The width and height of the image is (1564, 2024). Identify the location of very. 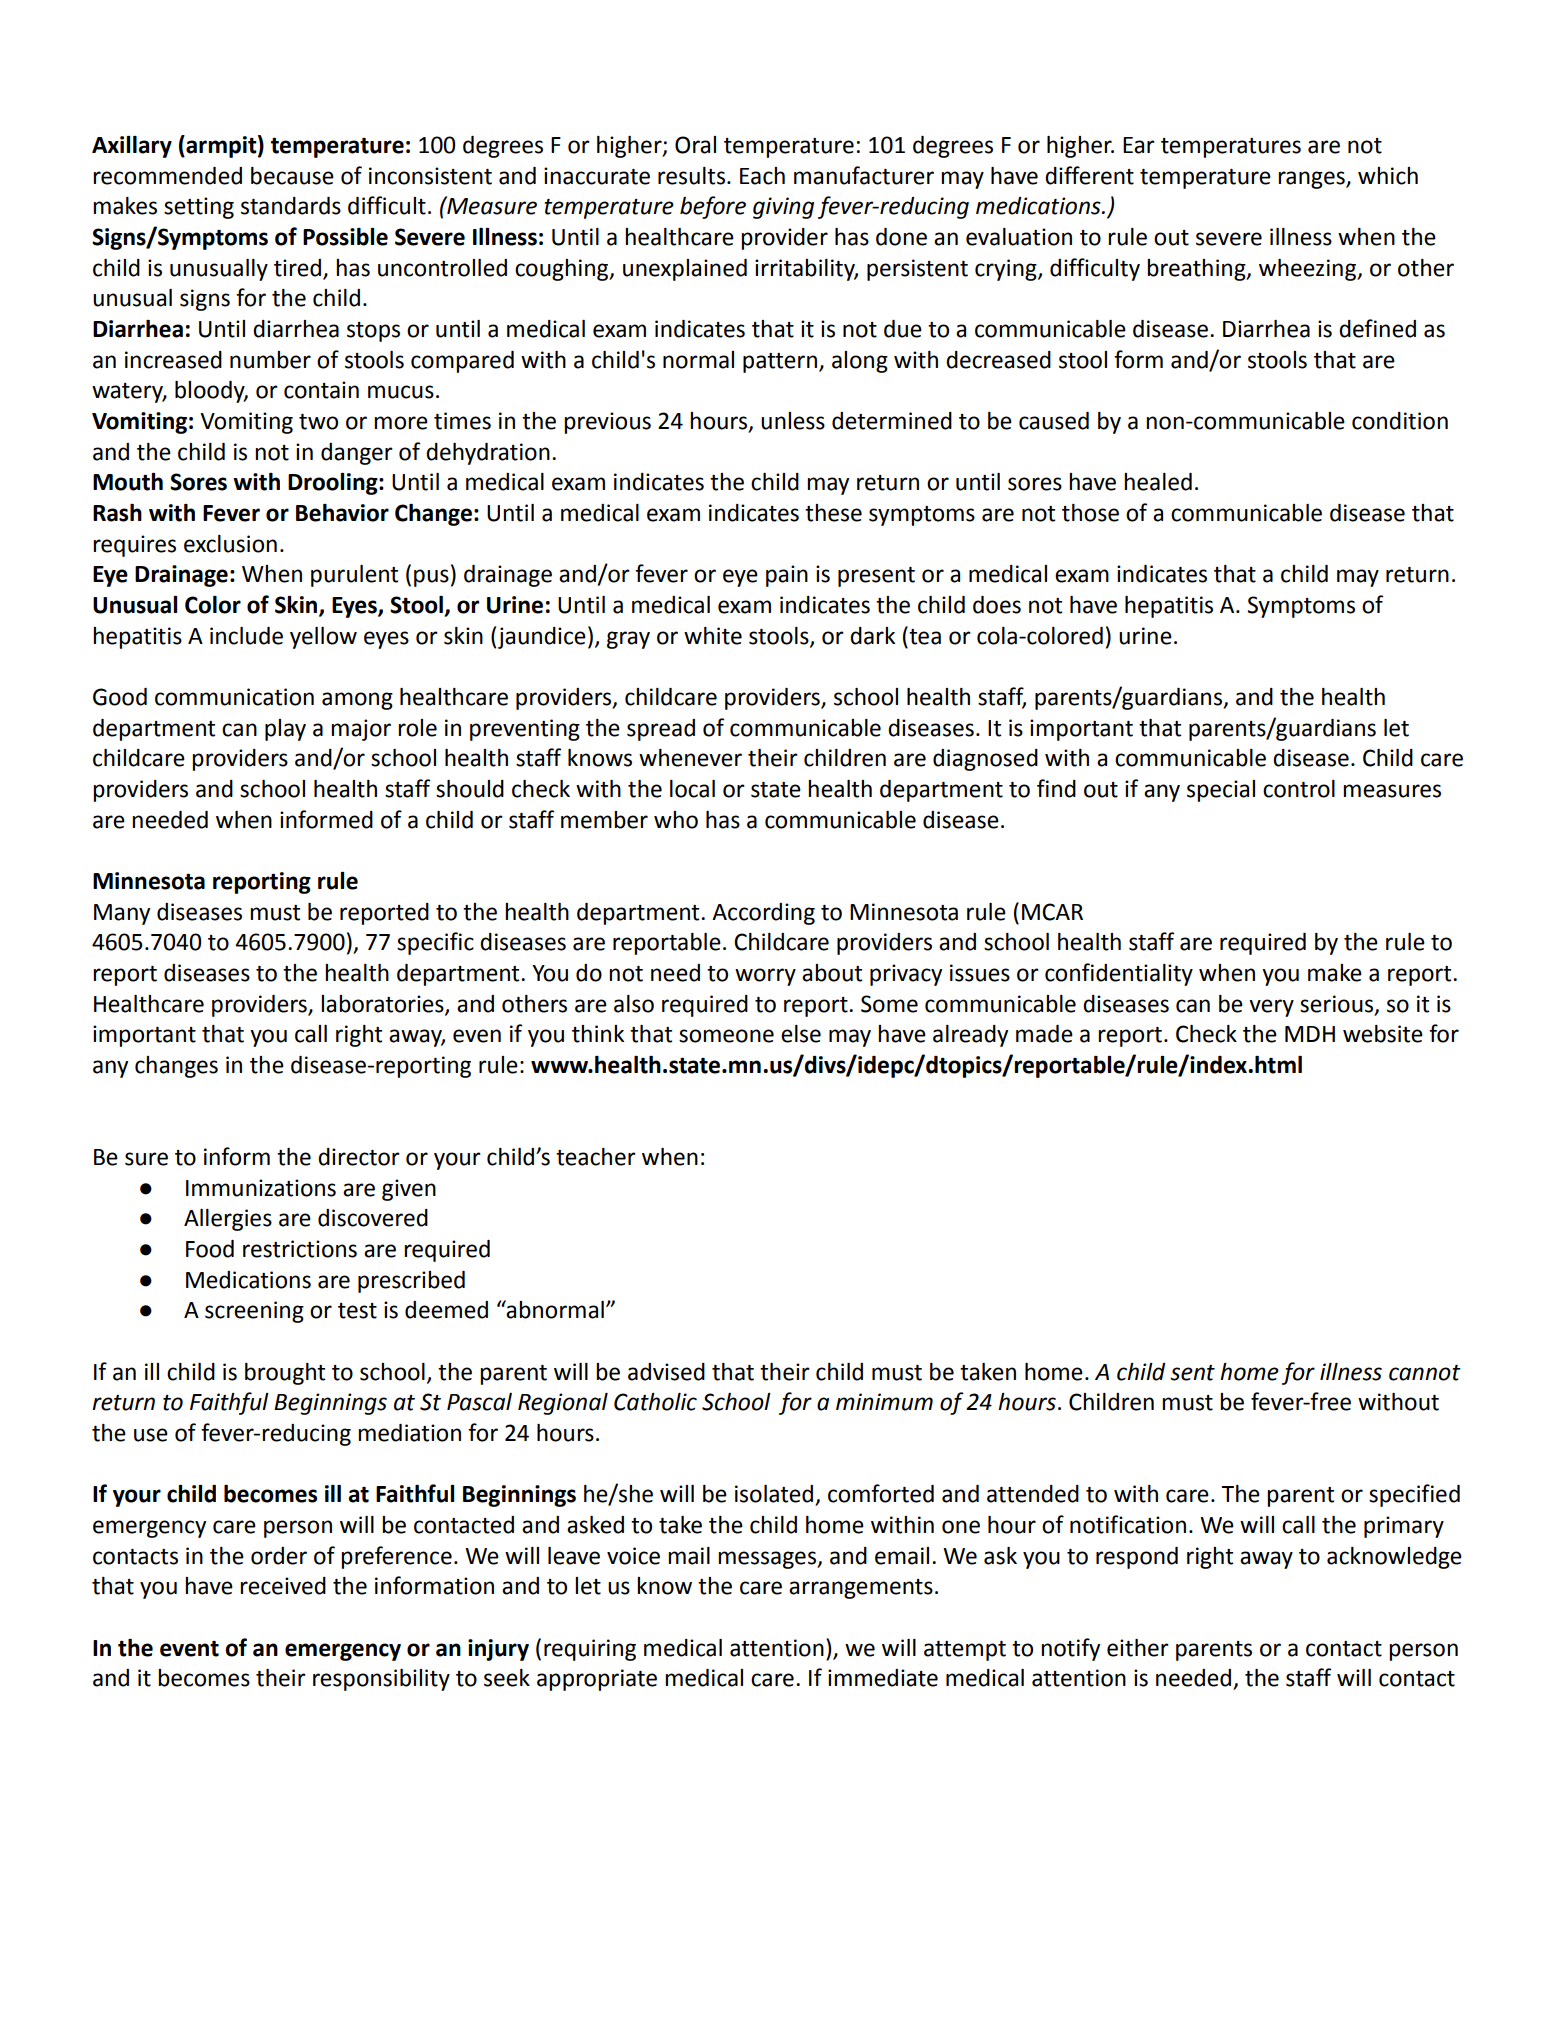
(1271, 1008).
